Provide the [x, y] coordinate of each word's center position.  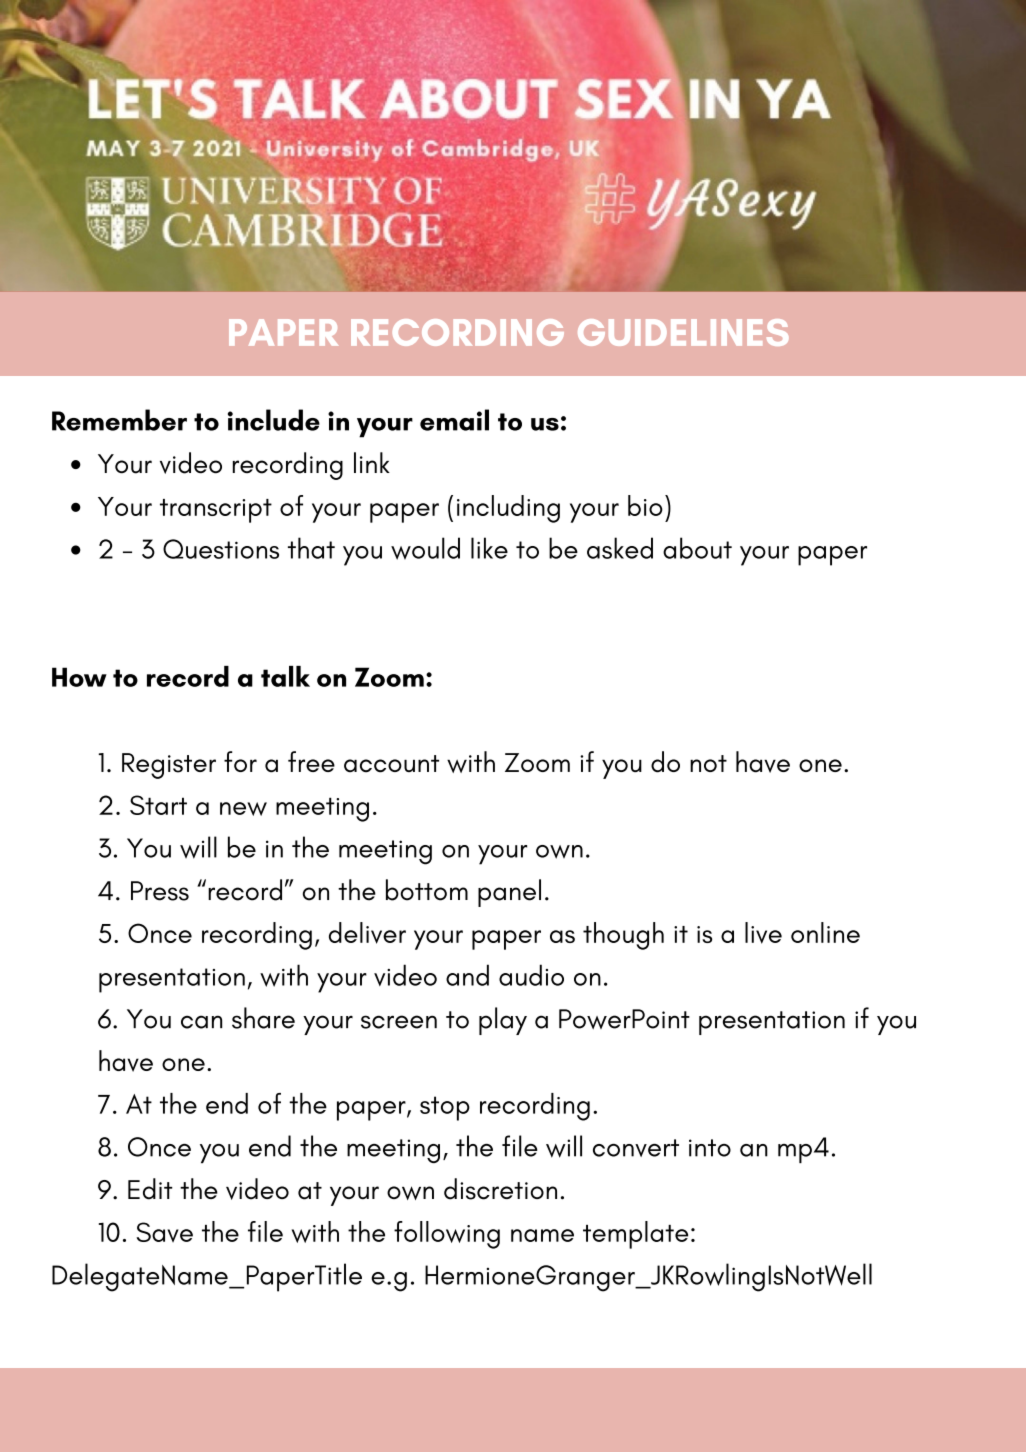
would [425, 548]
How [79, 677]
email [454, 420]
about [697, 548]
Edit [150, 1189]
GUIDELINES [683, 332]
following [447, 1235]
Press [160, 891]
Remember [119, 420]
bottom [427, 890]
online [825, 932]
